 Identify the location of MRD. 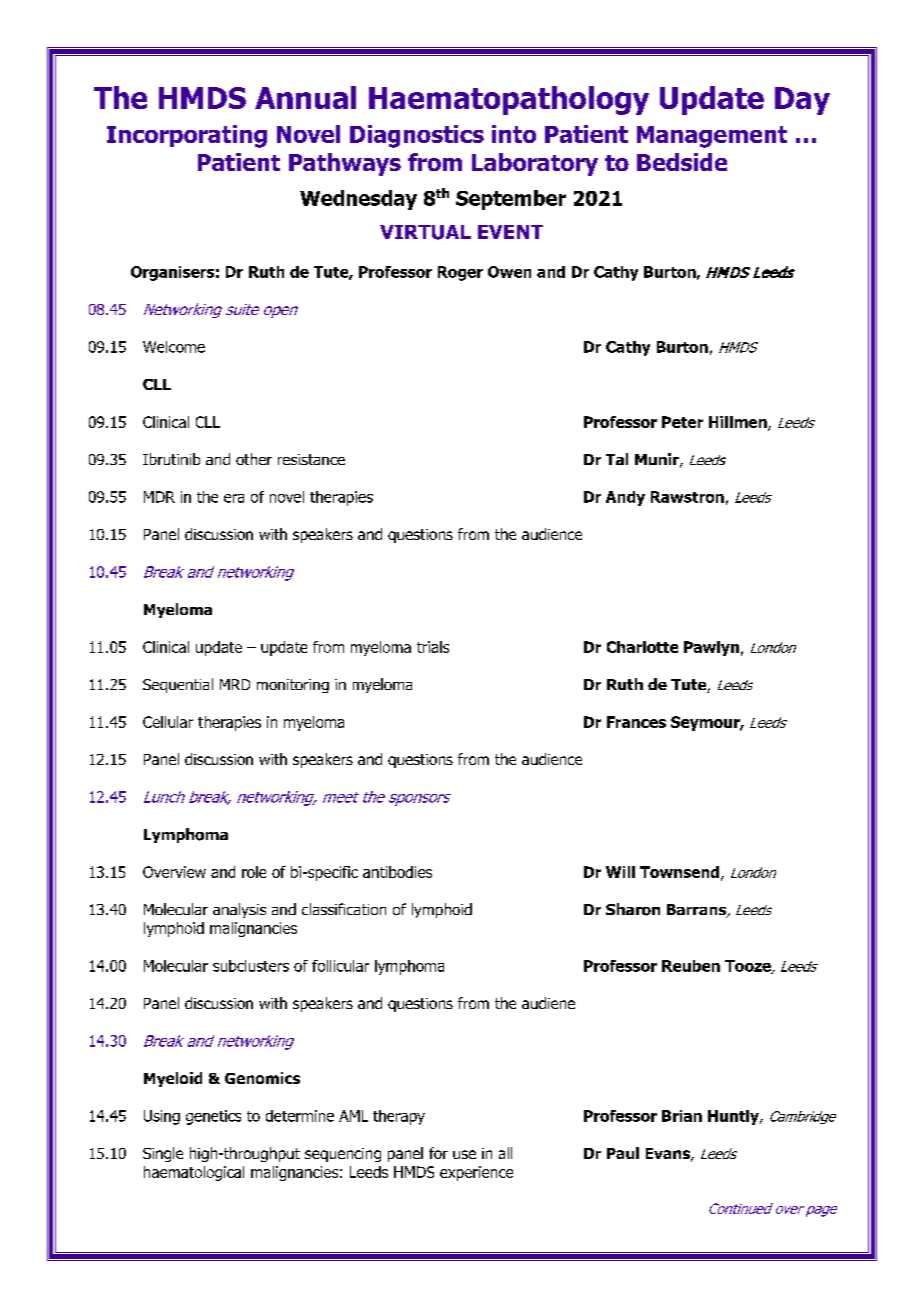
(235, 684).
